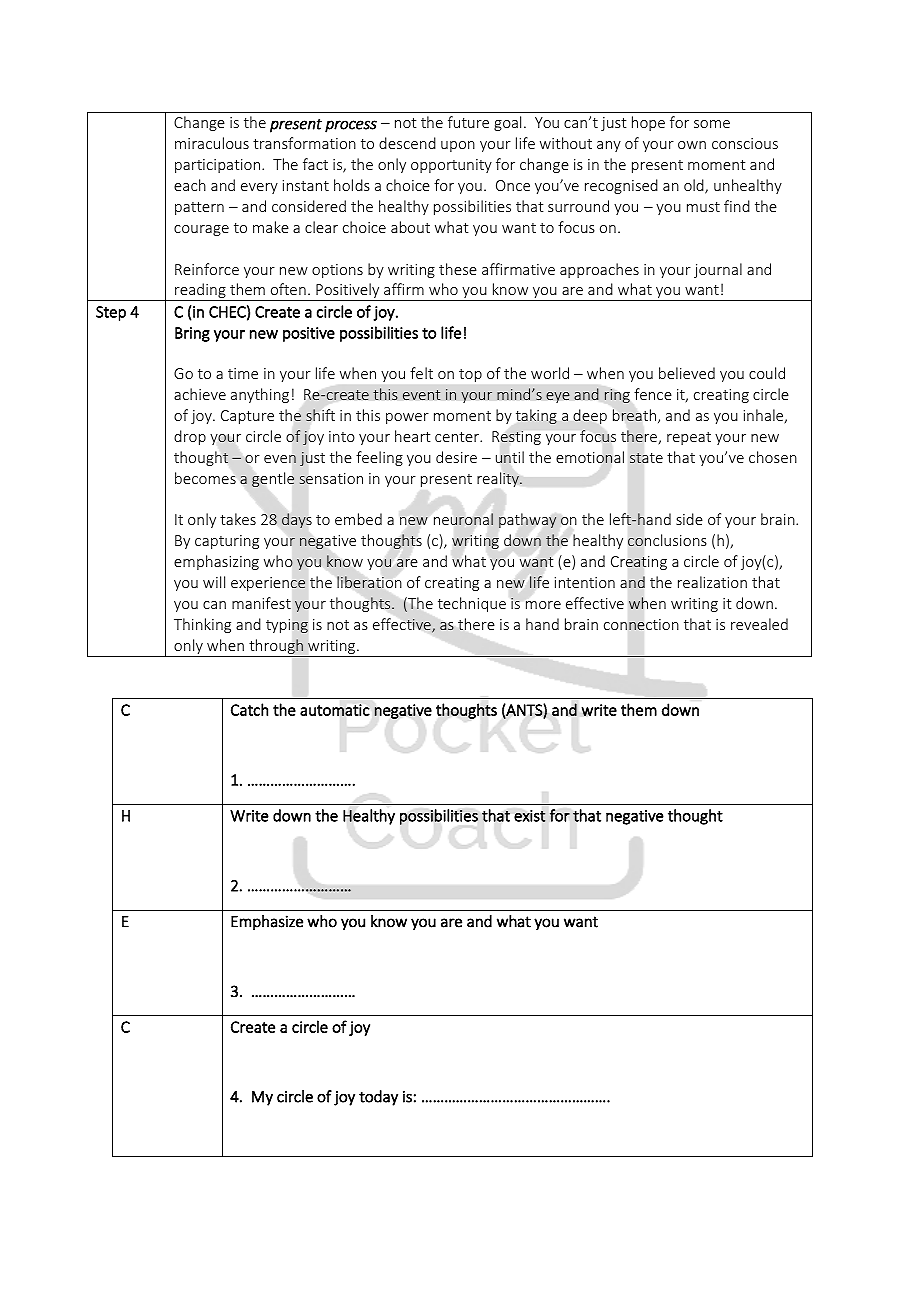  Describe the element at coordinates (458, 146) in the page. I see `upon` at that location.
